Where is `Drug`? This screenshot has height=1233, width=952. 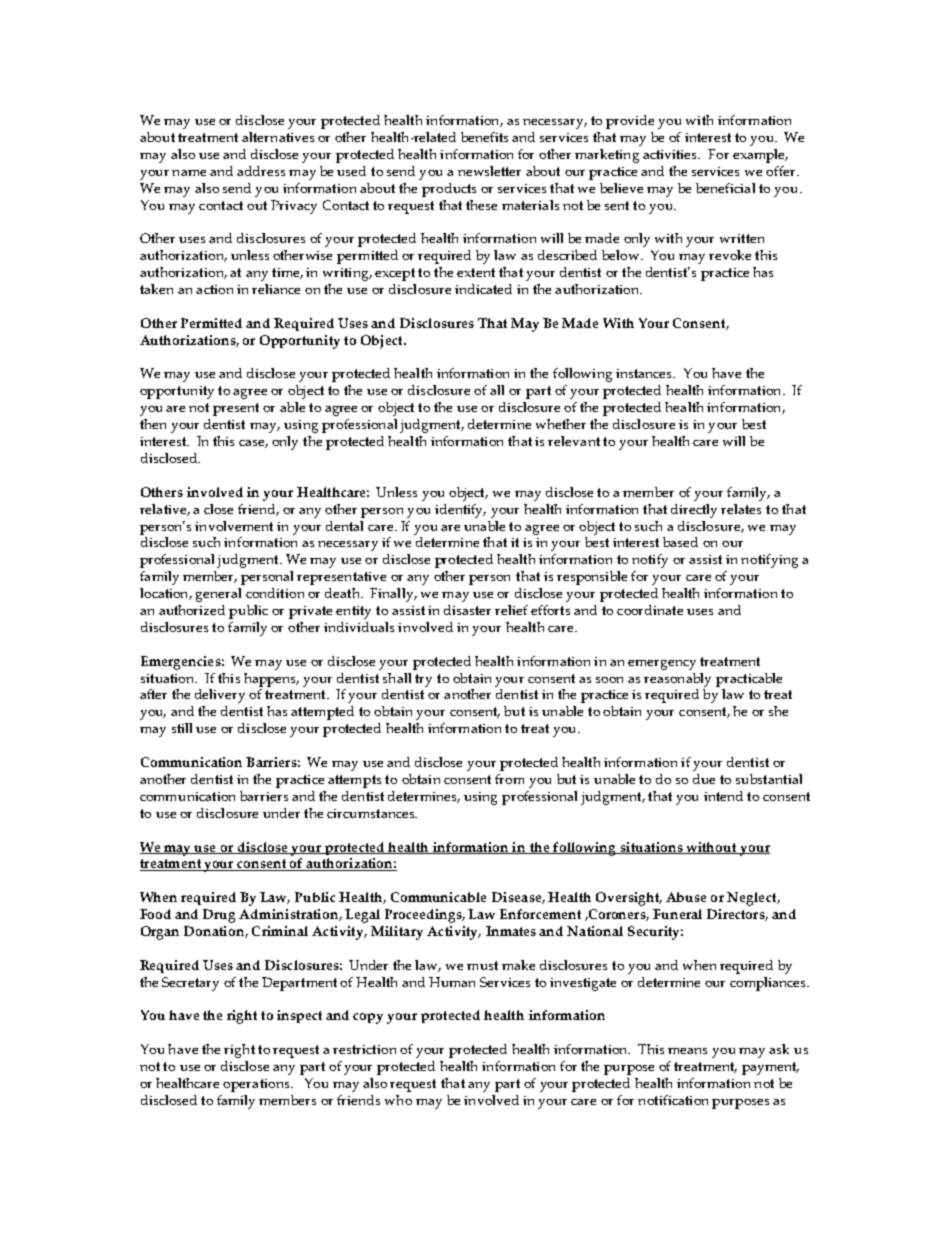 Drug is located at coordinates (219, 916).
